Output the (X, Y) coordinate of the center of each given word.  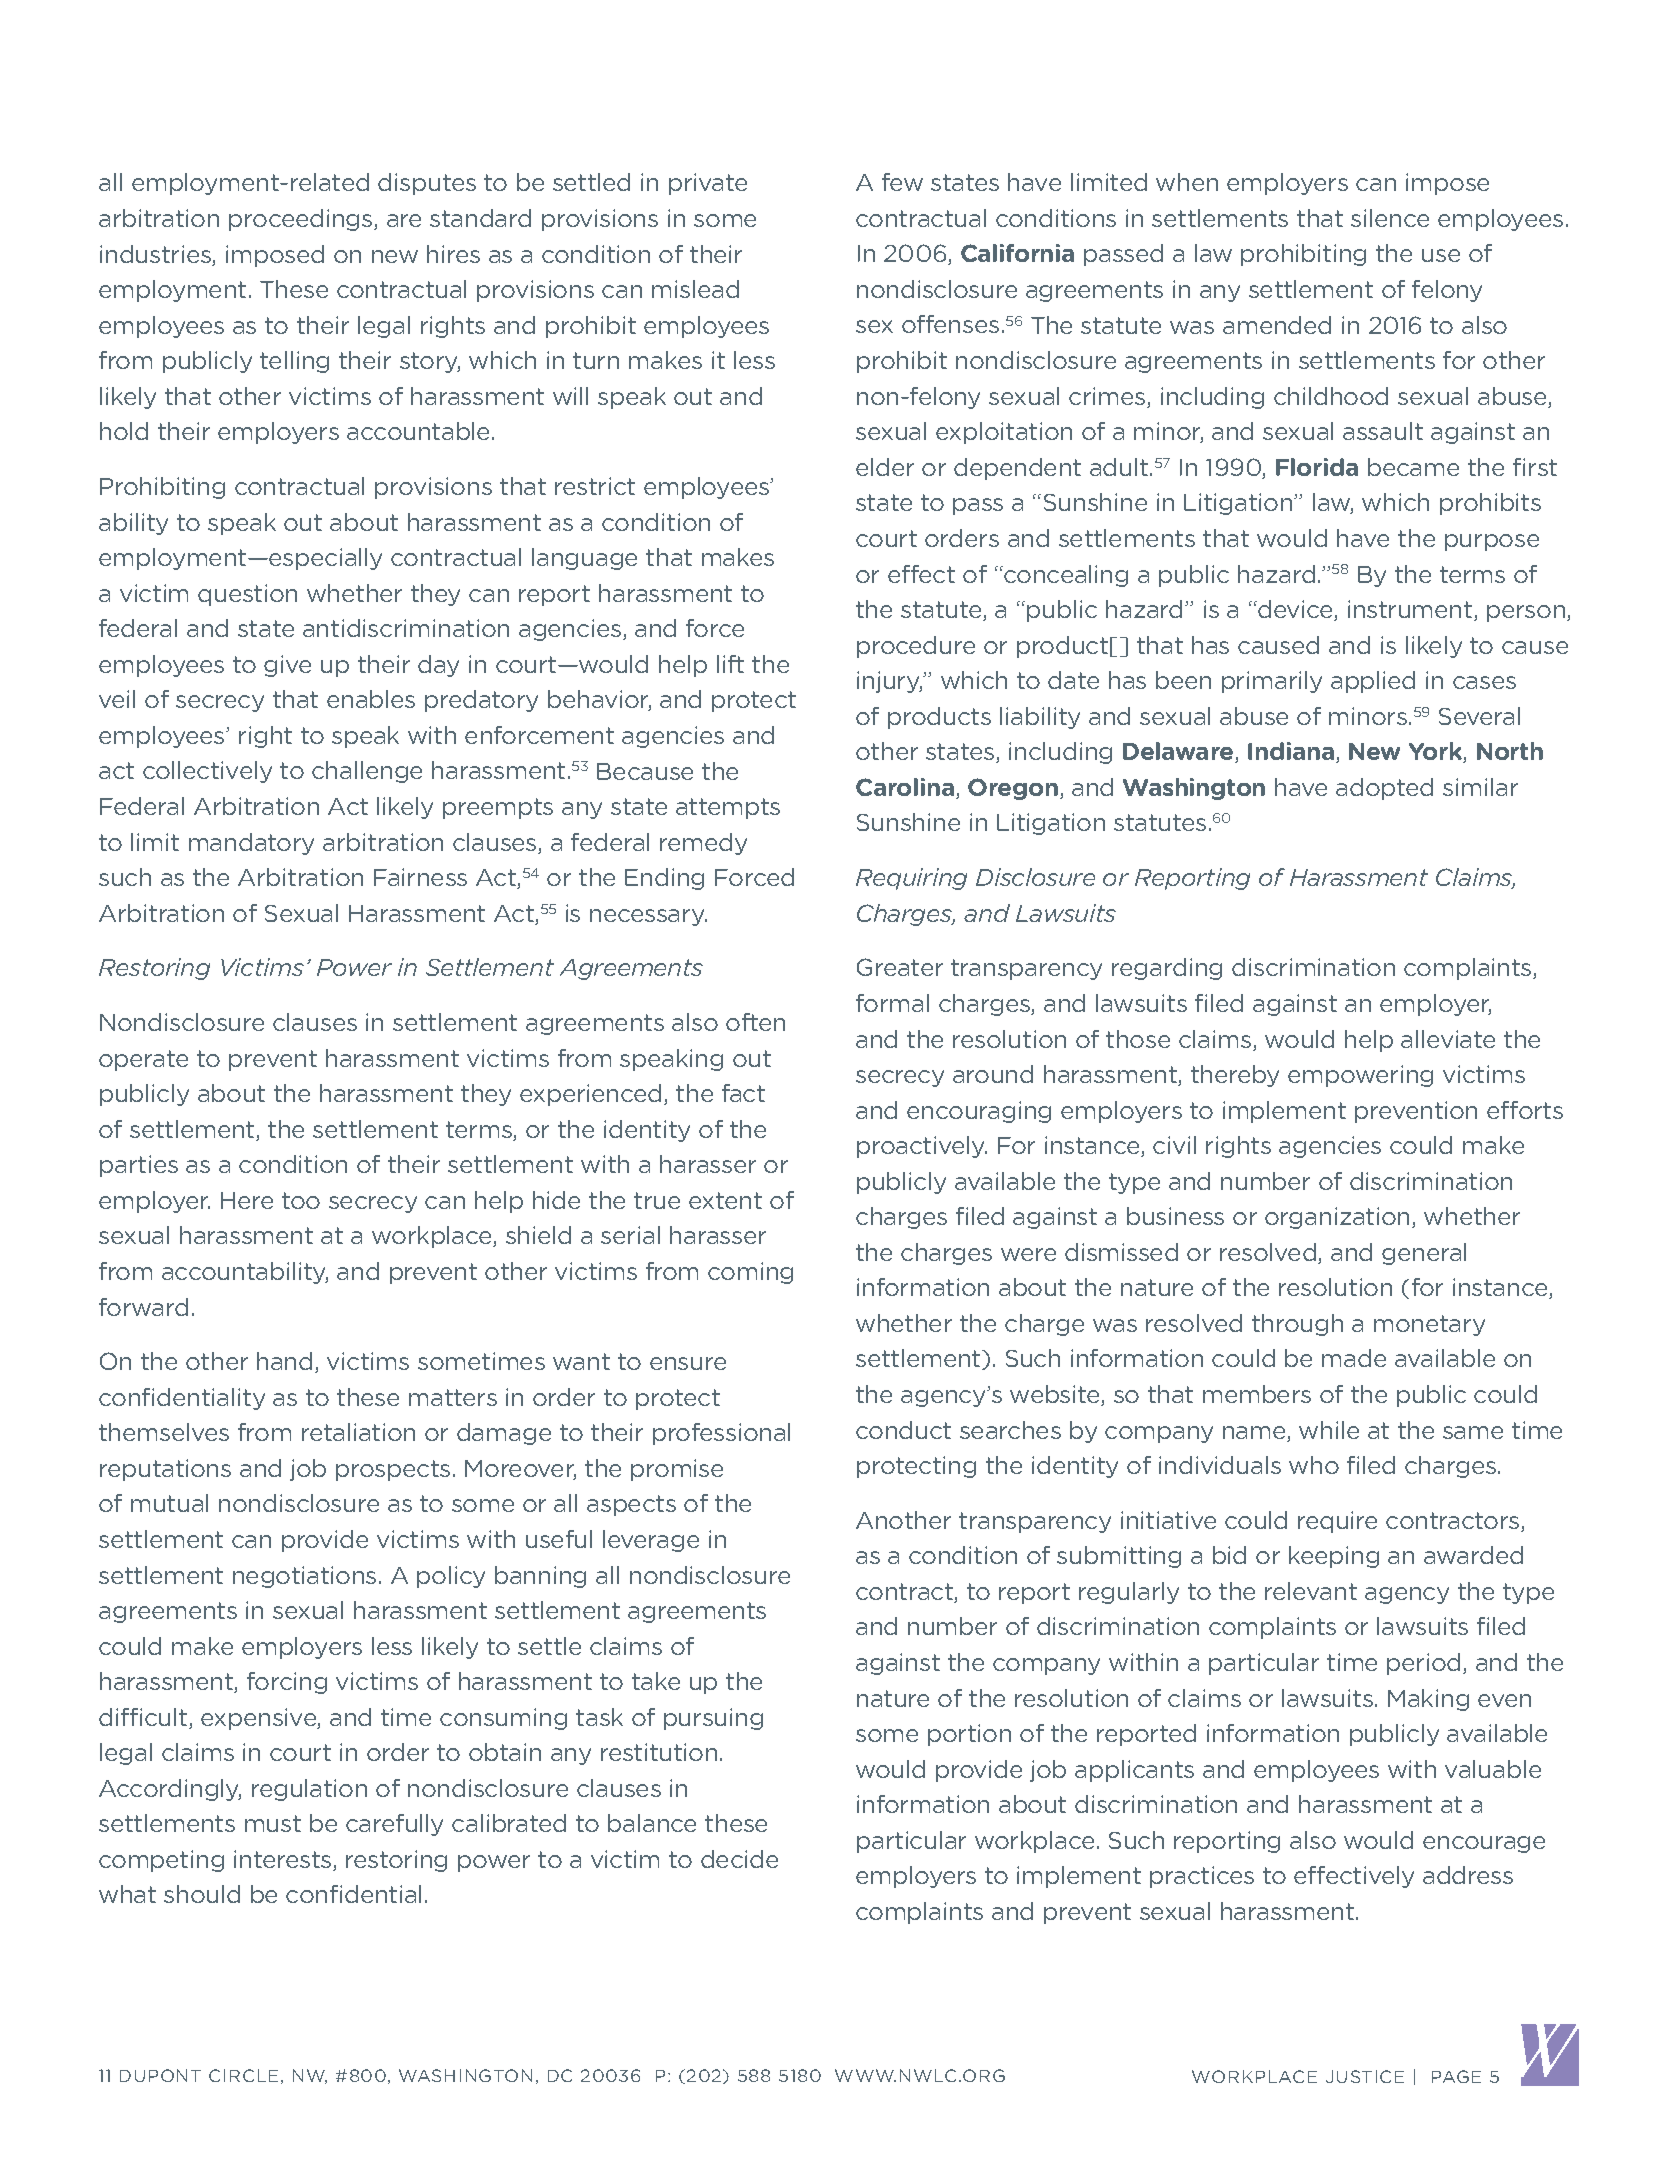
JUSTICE (1365, 2076)
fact (743, 1093)
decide (739, 1859)
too (301, 1200)
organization (1337, 1218)
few (902, 182)
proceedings (302, 220)
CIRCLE (243, 2075)
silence (1390, 218)
